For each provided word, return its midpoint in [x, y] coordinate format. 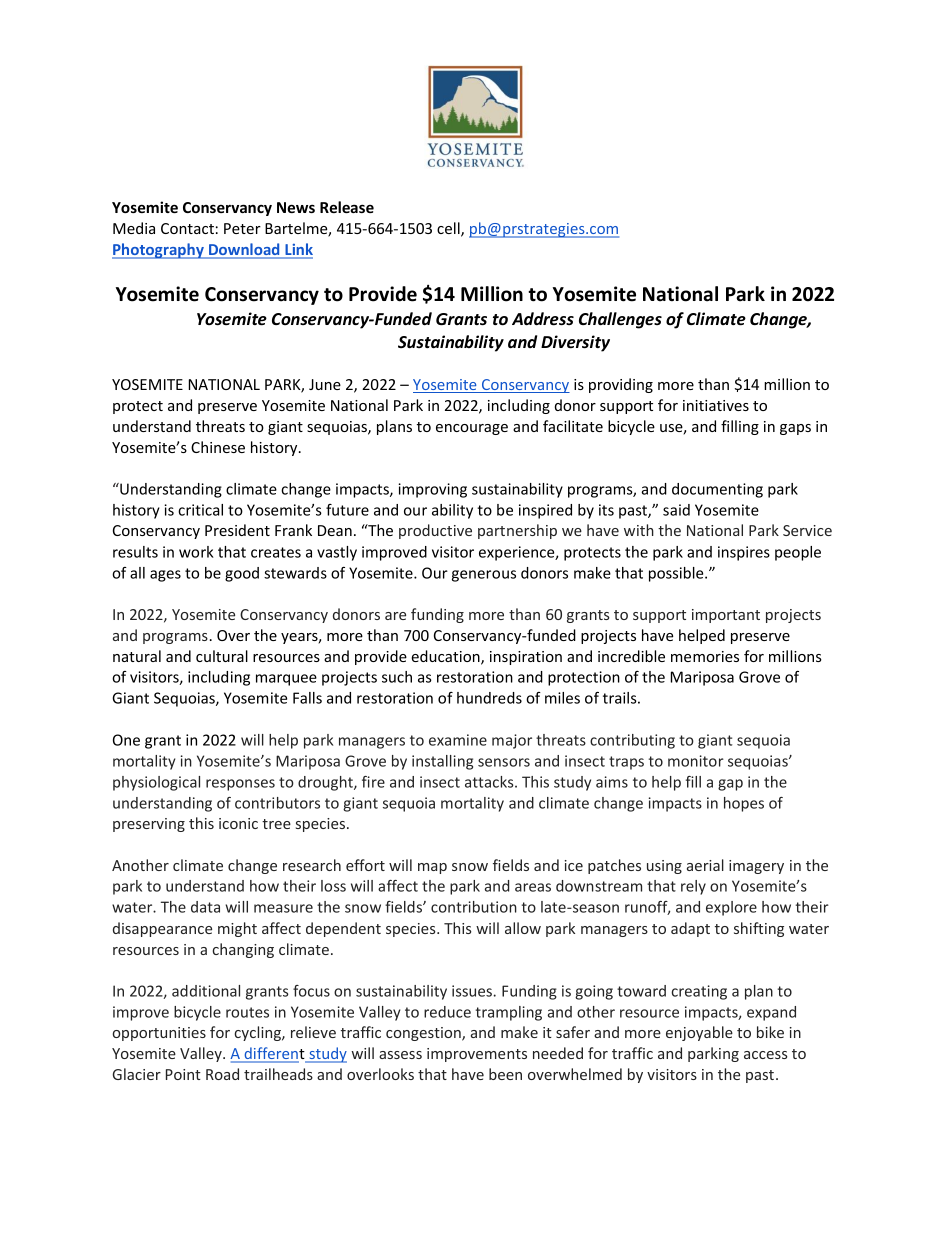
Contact [187, 228]
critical [200, 510]
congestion [424, 1034]
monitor [696, 761]
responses [240, 785]
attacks [490, 782]
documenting [717, 490]
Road [222, 1074]
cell [449, 229]
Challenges [620, 320]
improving [432, 490]
